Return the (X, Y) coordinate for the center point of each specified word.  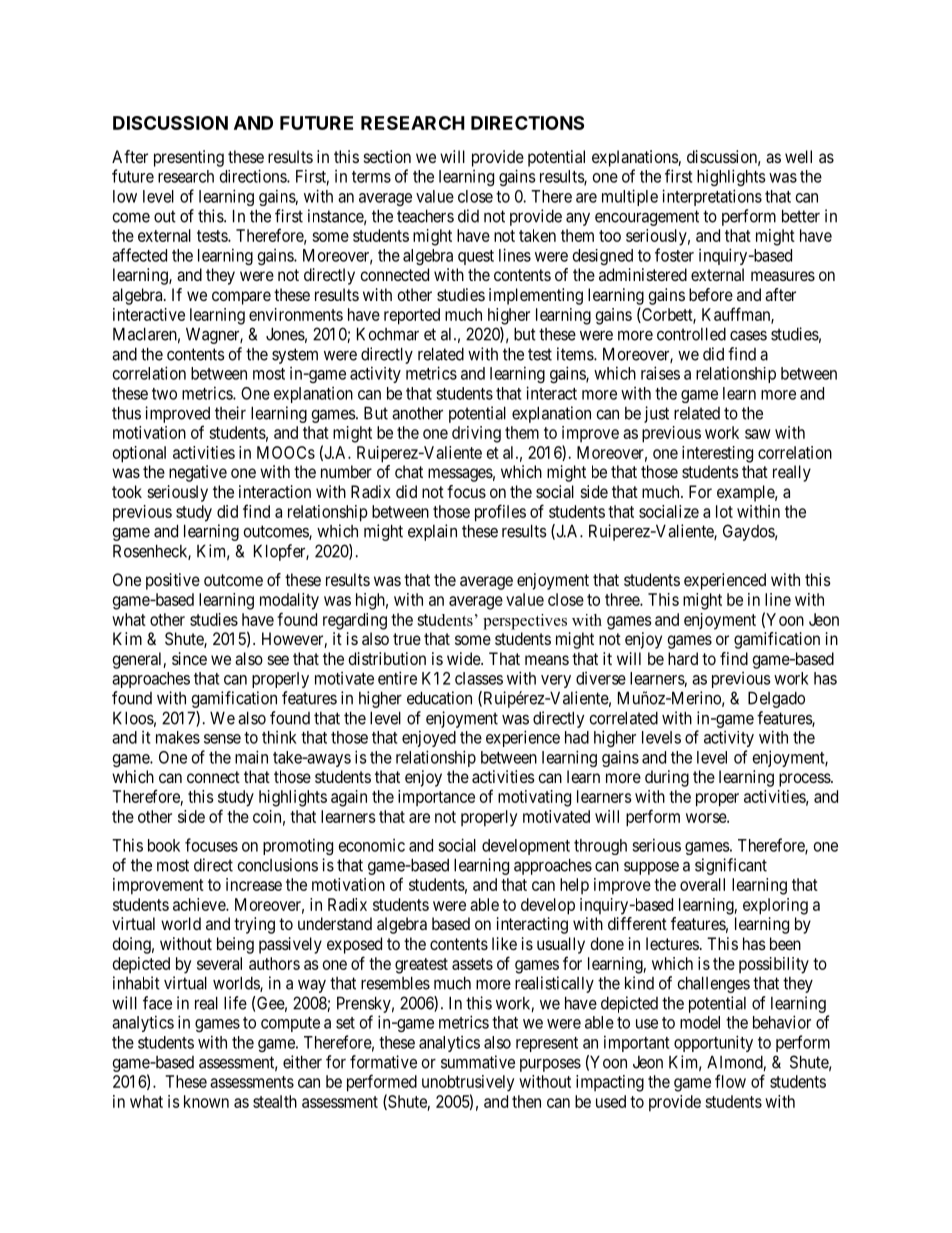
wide (464, 658)
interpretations (712, 197)
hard (683, 658)
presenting (189, 158)
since (189, 658)
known (206, 1101)
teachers (425, 216)
